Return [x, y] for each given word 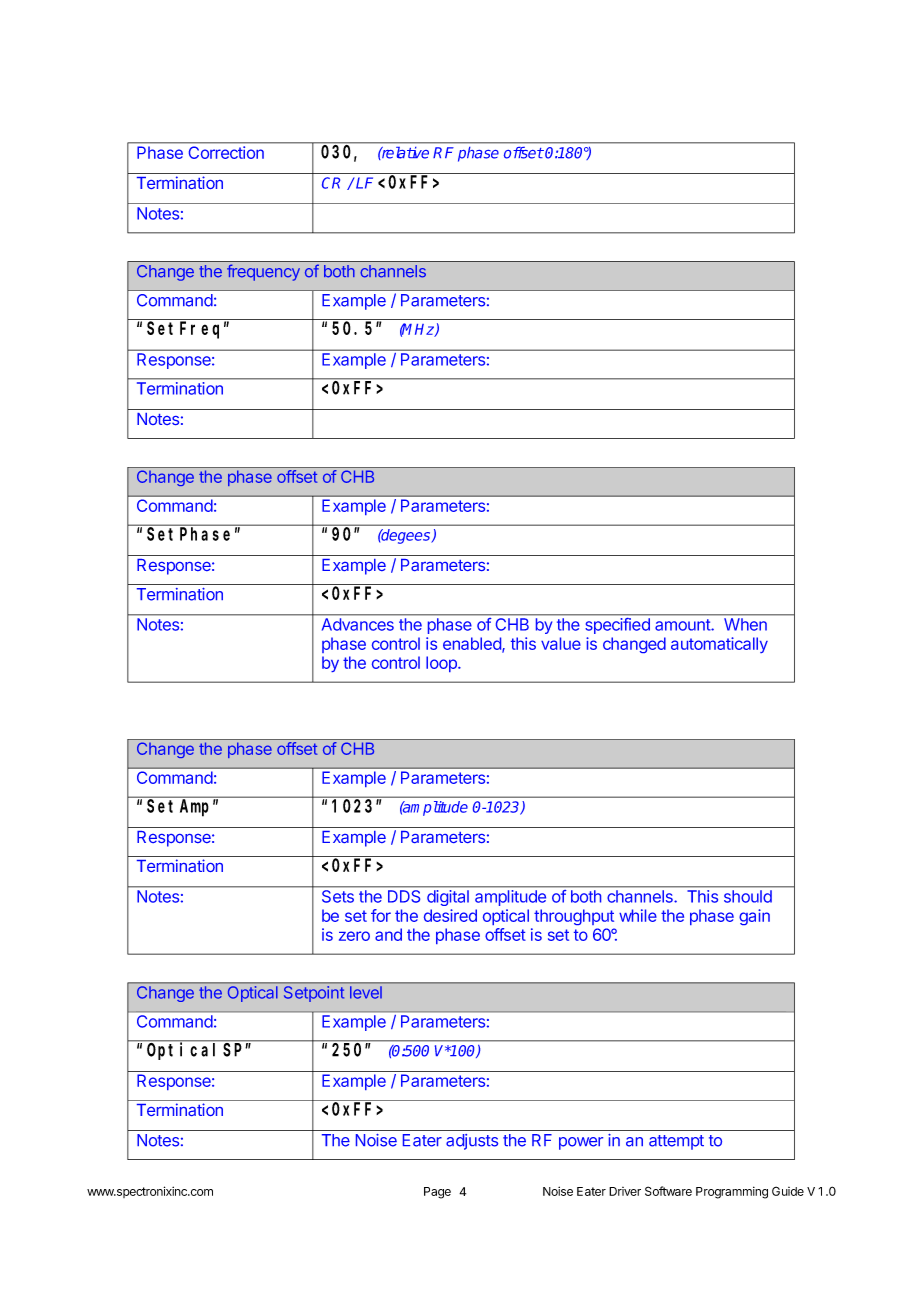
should [748, 896]
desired [450, 915]
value [561, 643]
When [745, 624]
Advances [358, 624]
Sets [338, 896]
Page [437, 1193]
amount [683, 625]
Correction [226, 152]
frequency [263, 272]
